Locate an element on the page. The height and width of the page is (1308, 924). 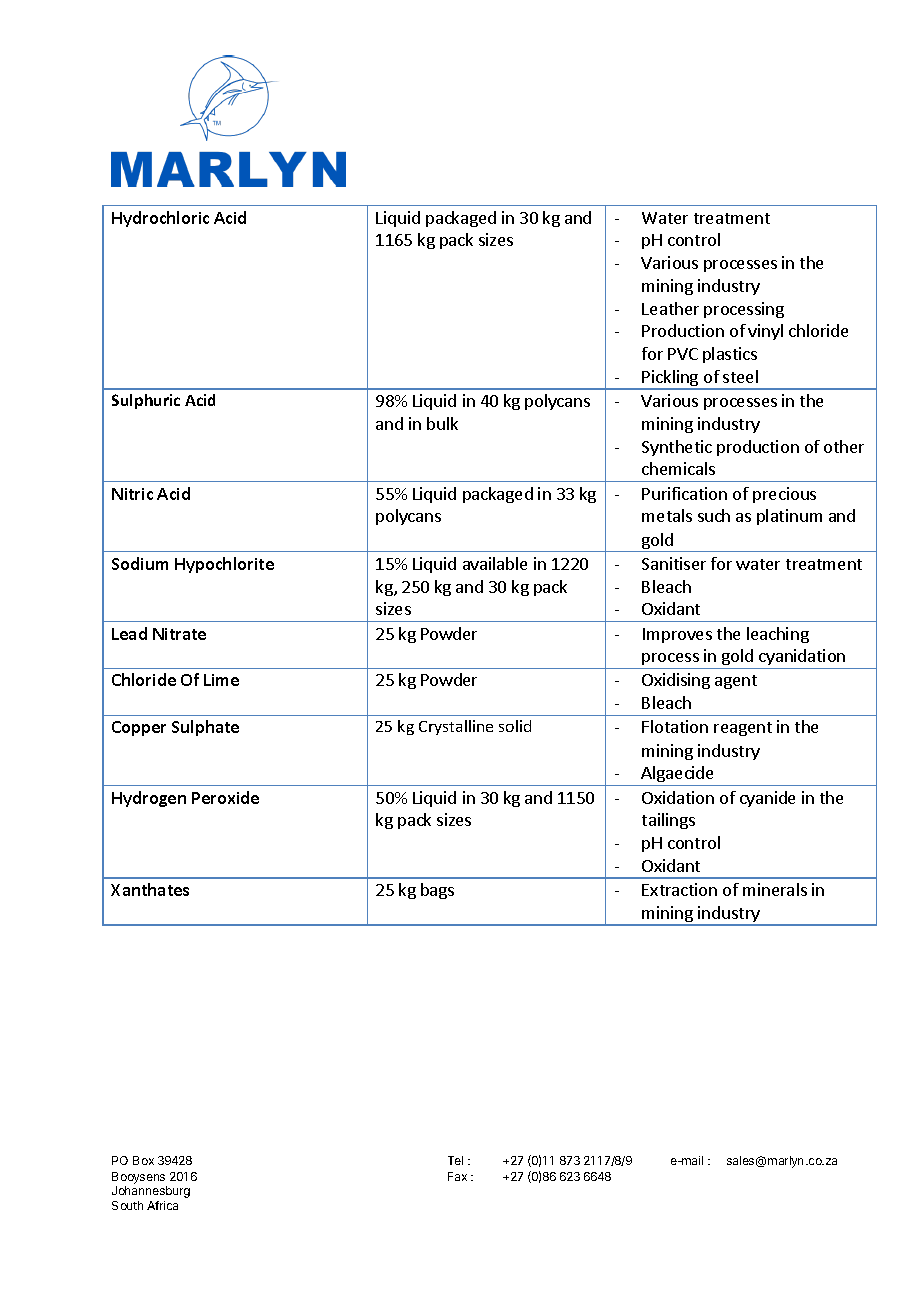
bags is located at coordinates (437, 891).
